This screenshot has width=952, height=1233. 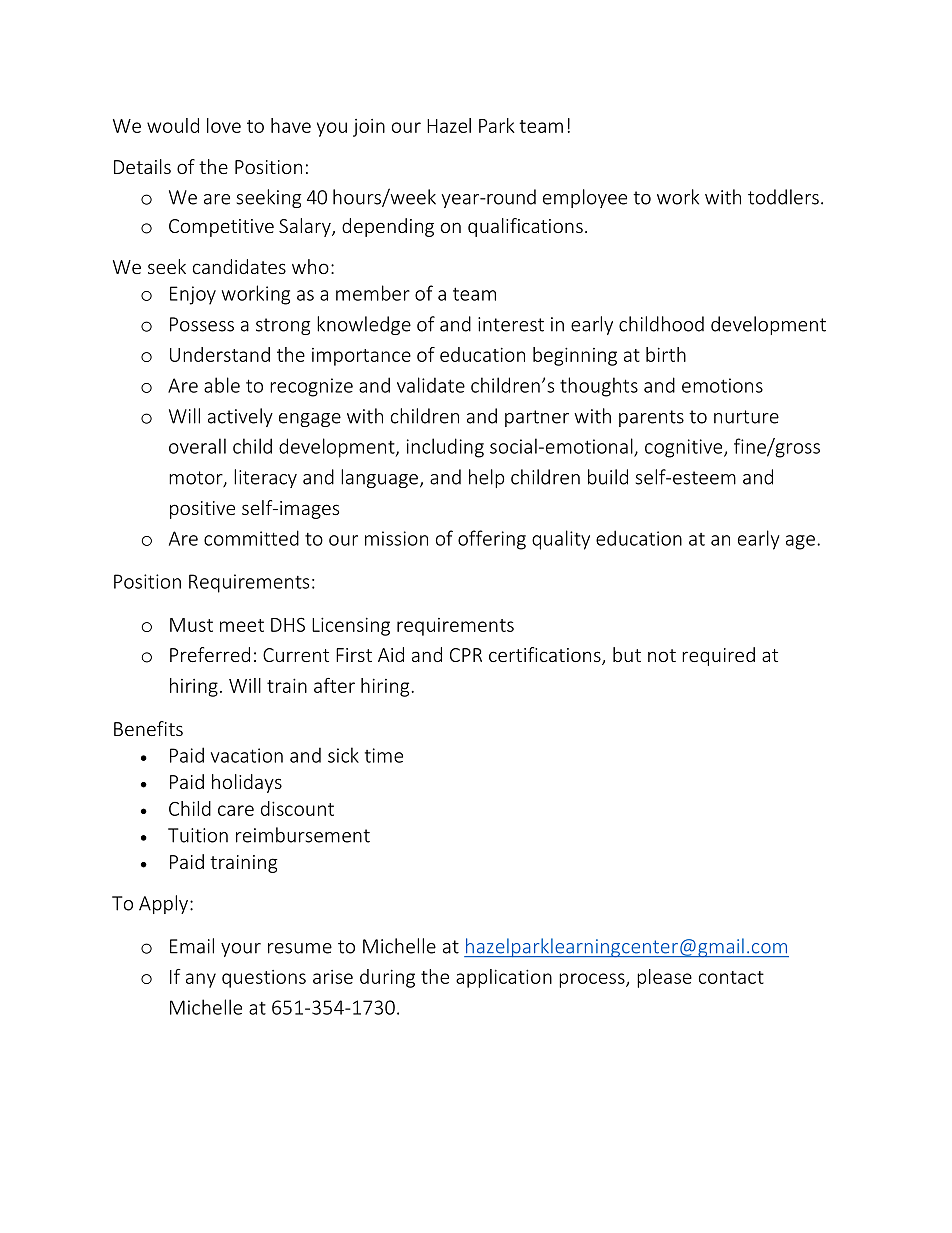 I want to click on toddlers, so click(x=783, y=197).
